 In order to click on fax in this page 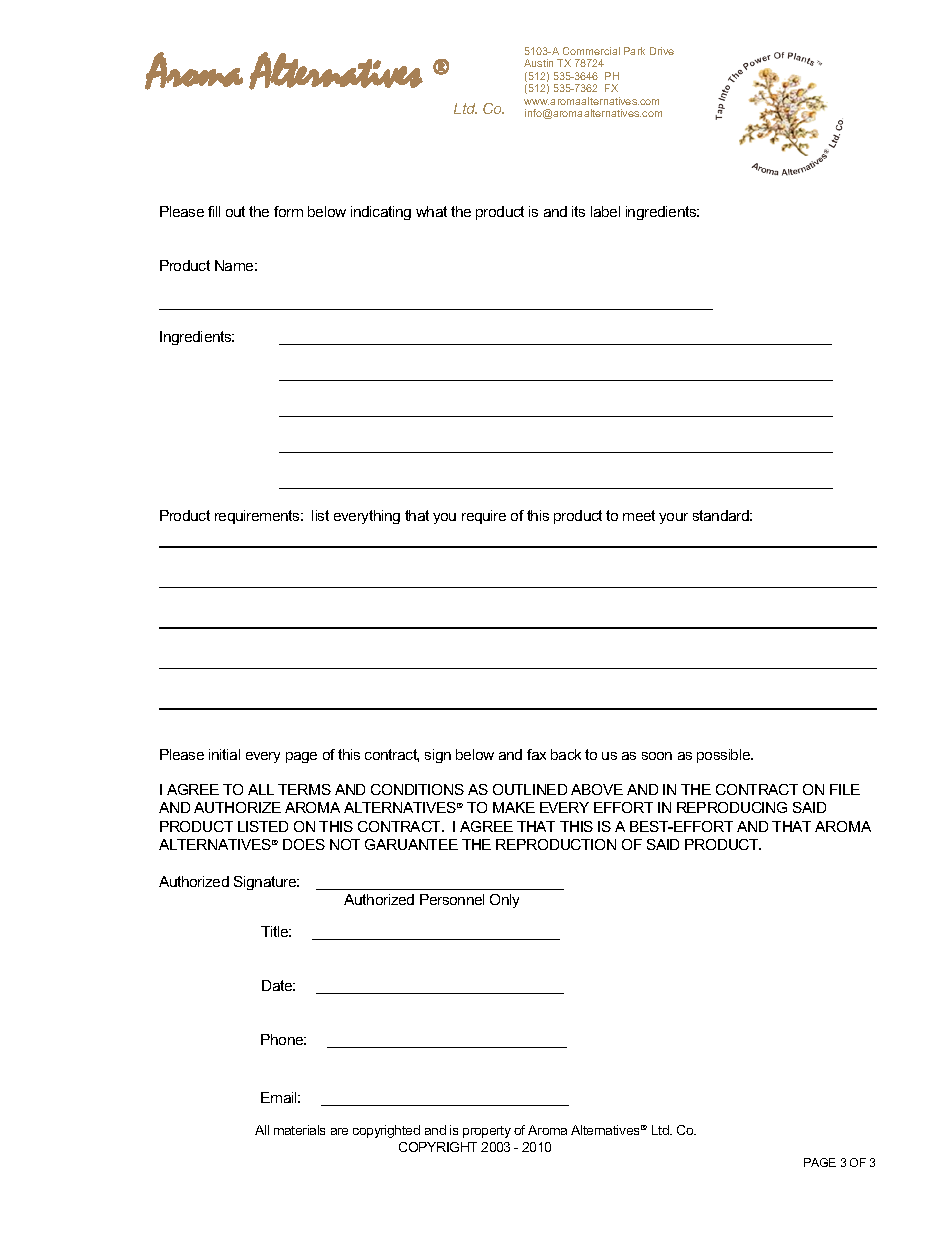, I will do `click(536, 754)`.
